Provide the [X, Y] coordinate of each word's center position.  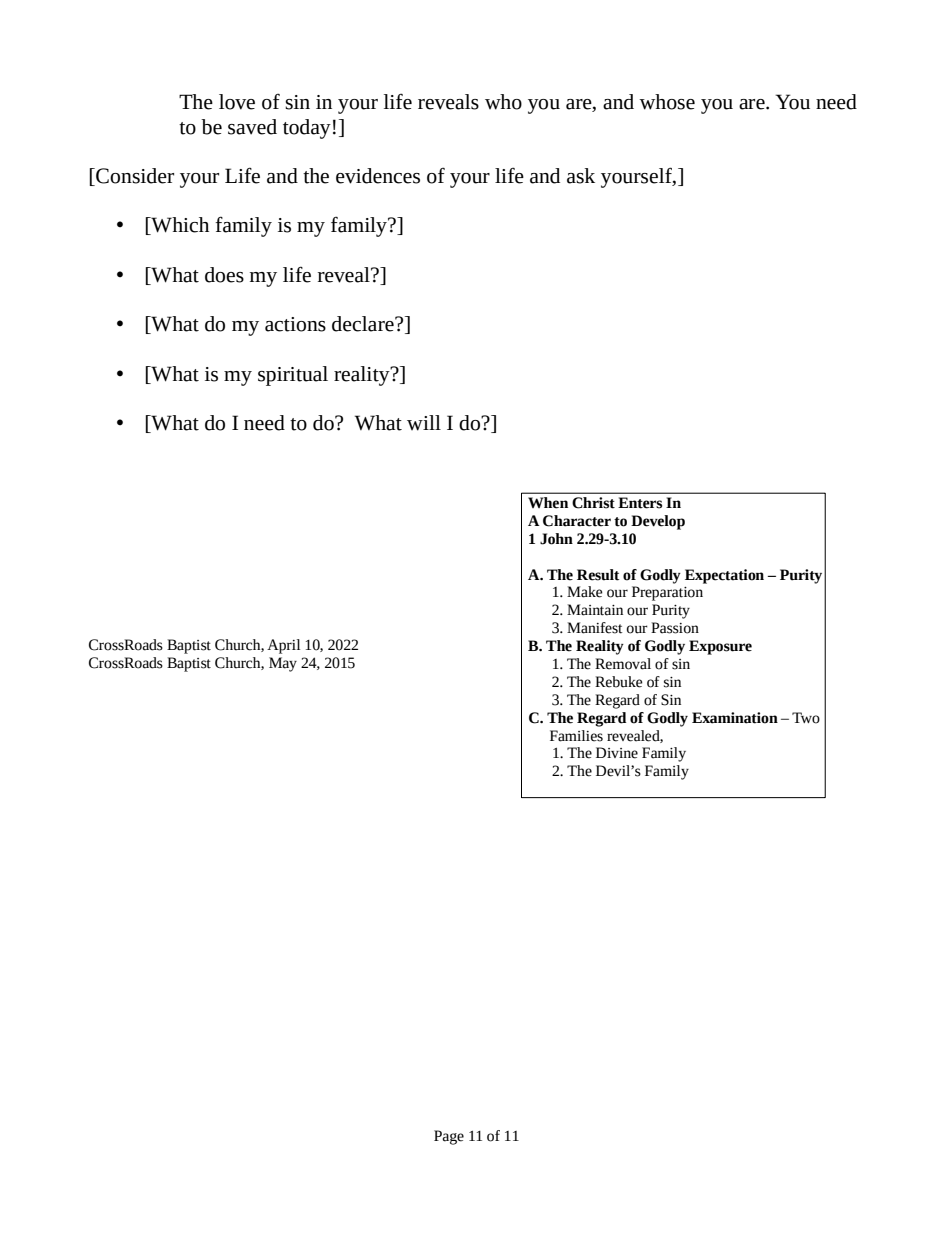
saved [252, 127]
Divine [617, 753]
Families [576, 736]
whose [667, 102]
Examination [735, 718]
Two [806, 718]
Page [449, 1137]
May [283, 664]
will [424, 423]
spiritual [293, 376]
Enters [640, 503]
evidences [378, 176]
